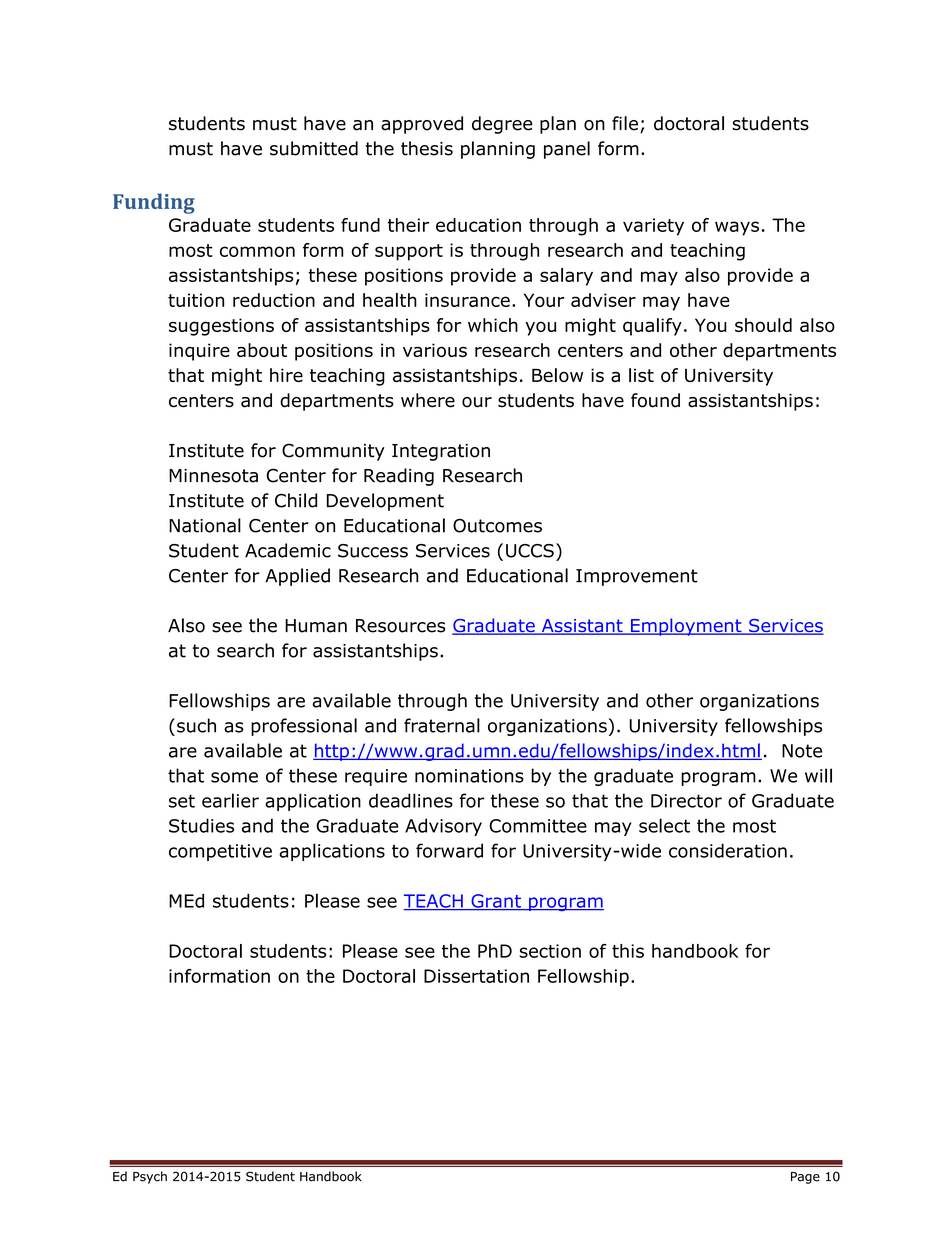 The height and width of the screenshot is (1233, 952). Describe the element at coordinates (150, 1177) in the screenshot. I see `Psych` at that location.
